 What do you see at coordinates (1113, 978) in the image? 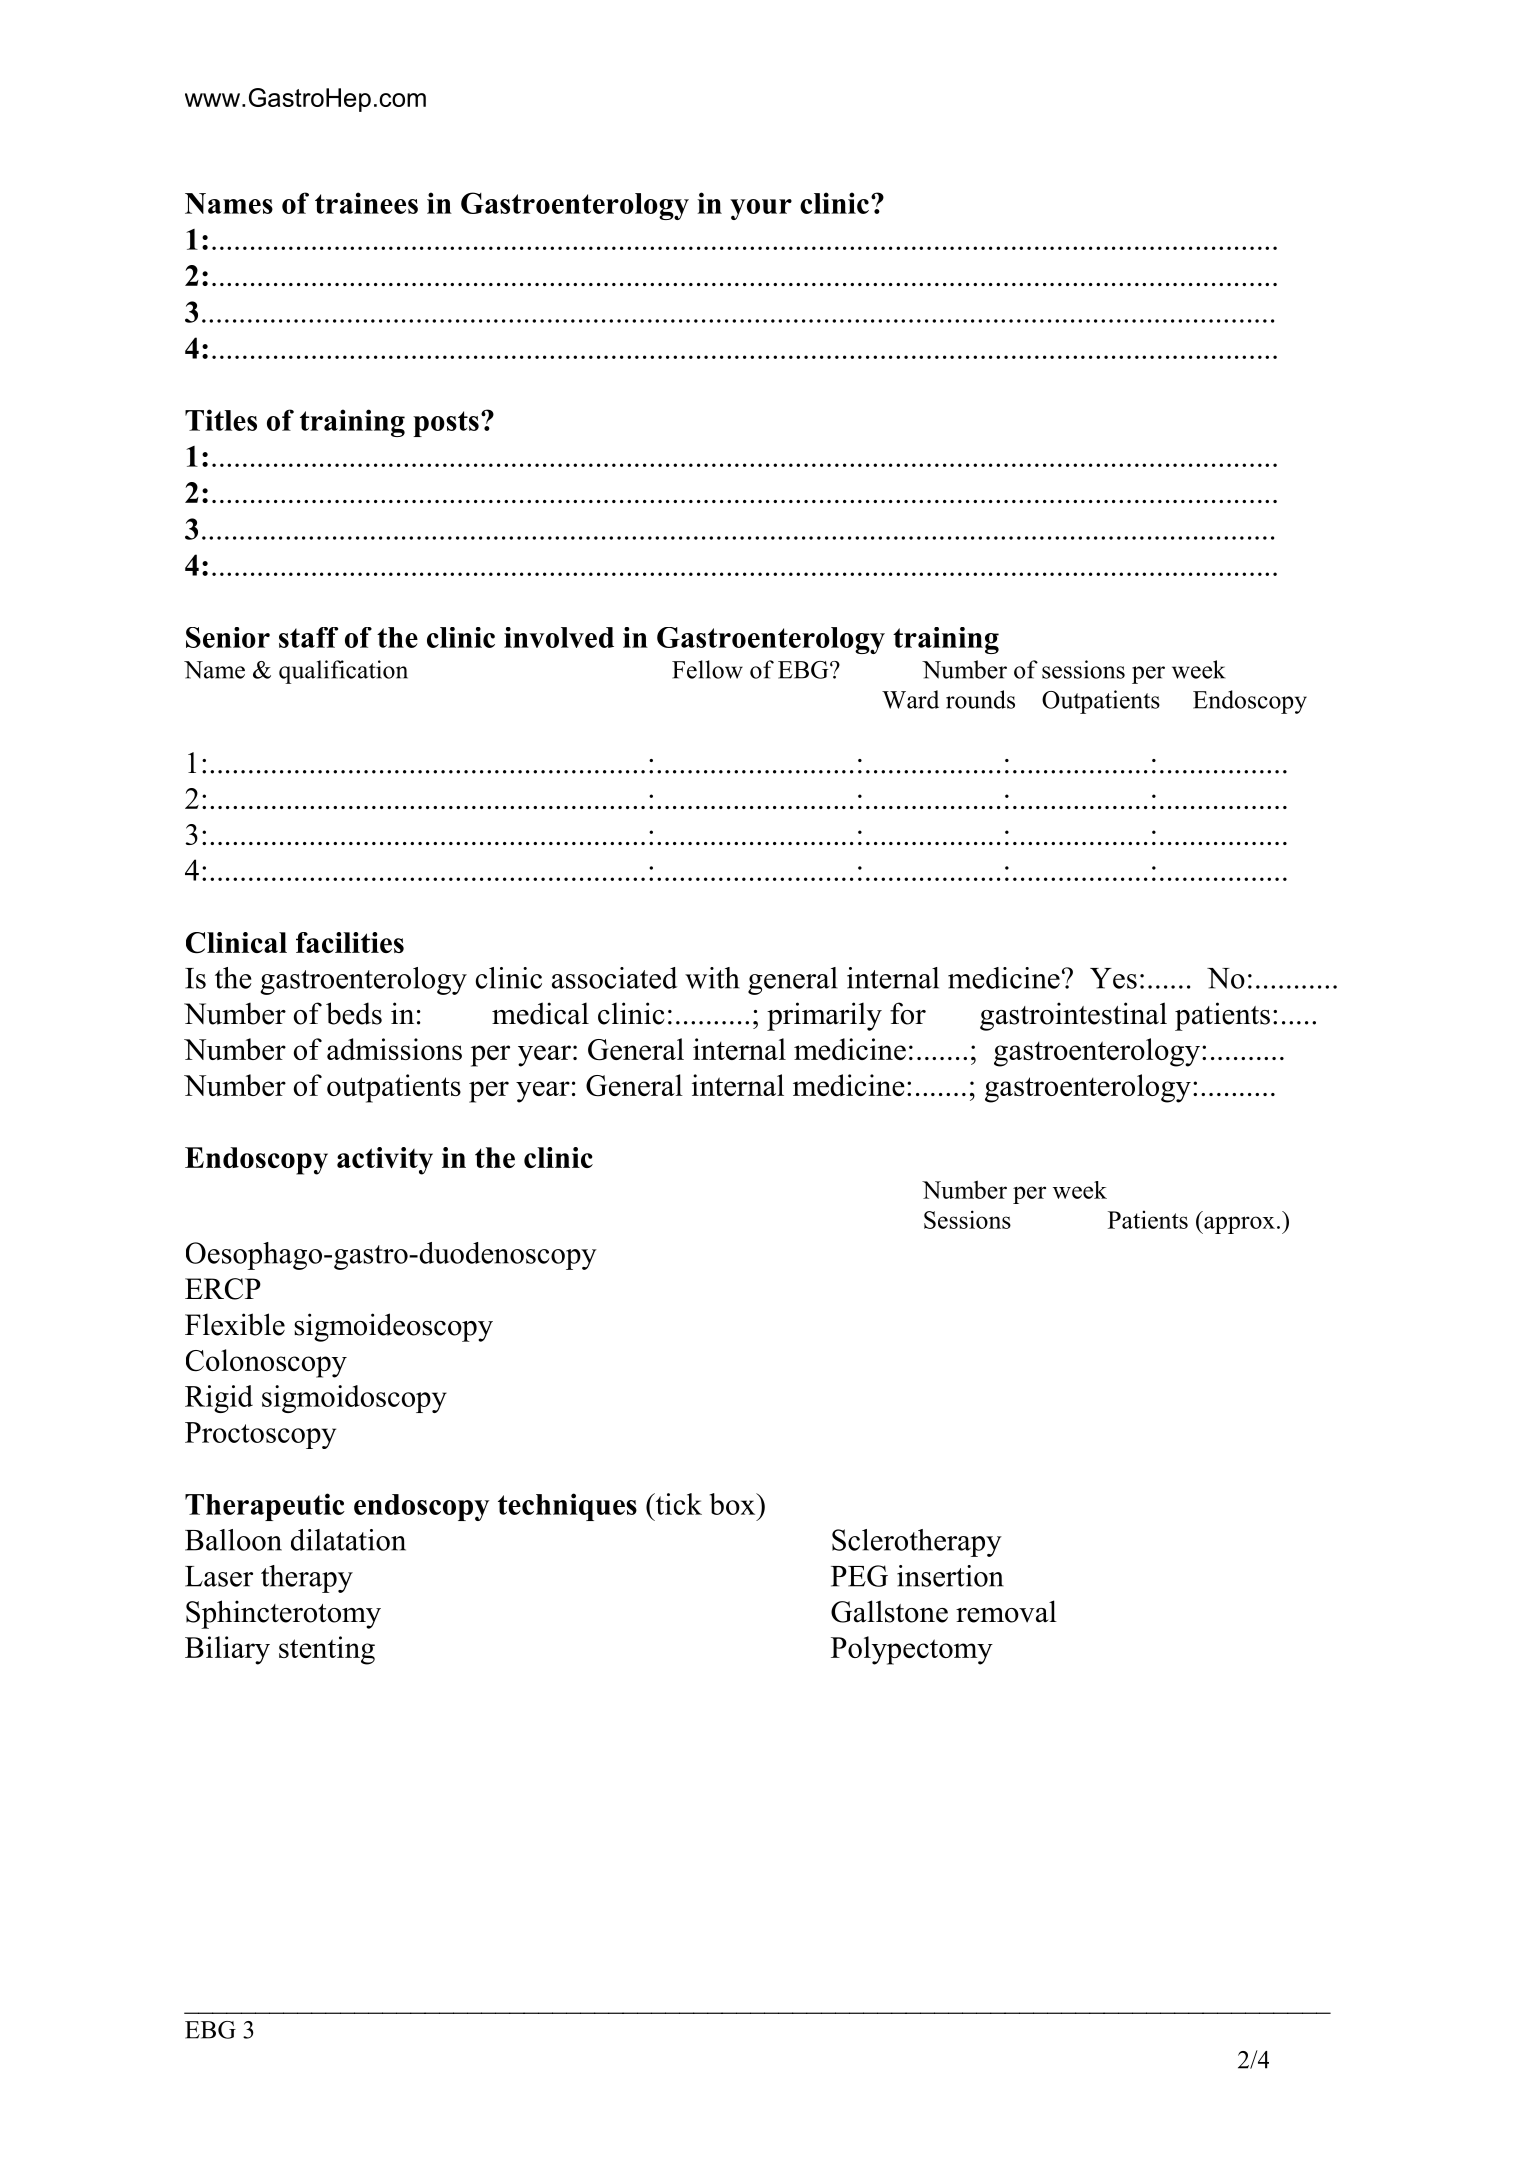
I see `Yes` at bounding box center [1113, 978].
